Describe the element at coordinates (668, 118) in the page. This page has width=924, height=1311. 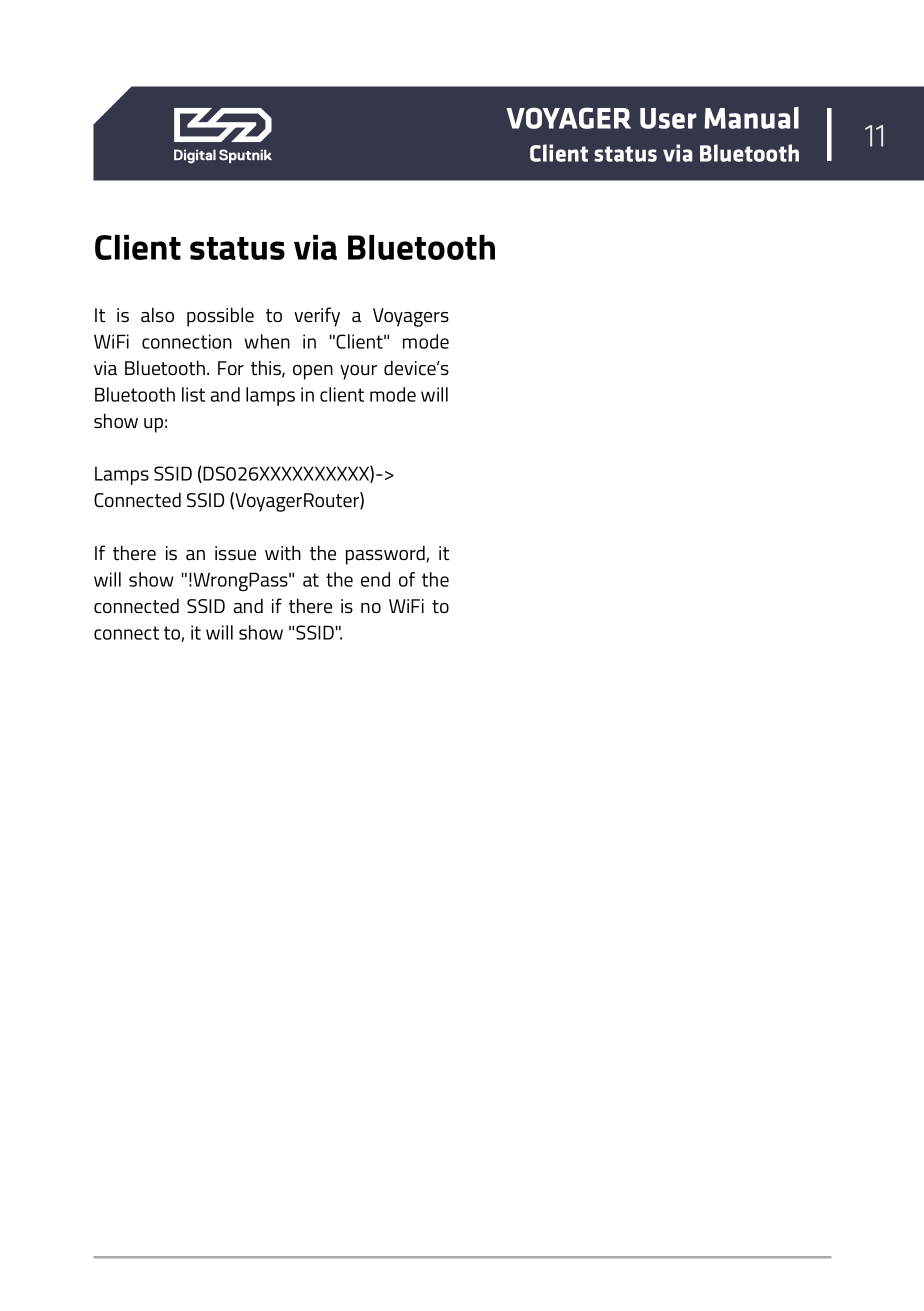
I see `User` at that location.
